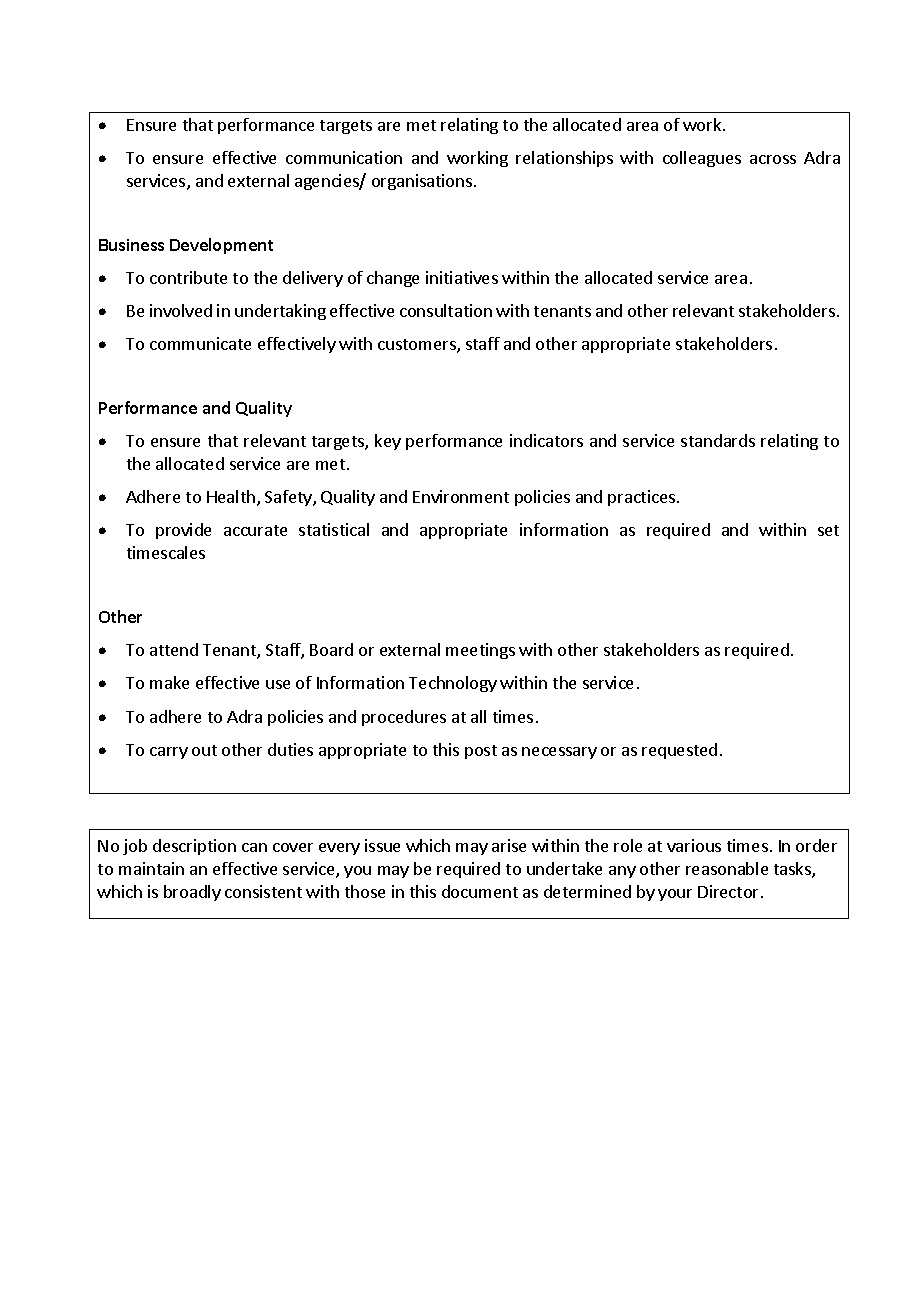  Describe the element at coordinates (679, 751) in the screenshot. I see `requested` at that location.
